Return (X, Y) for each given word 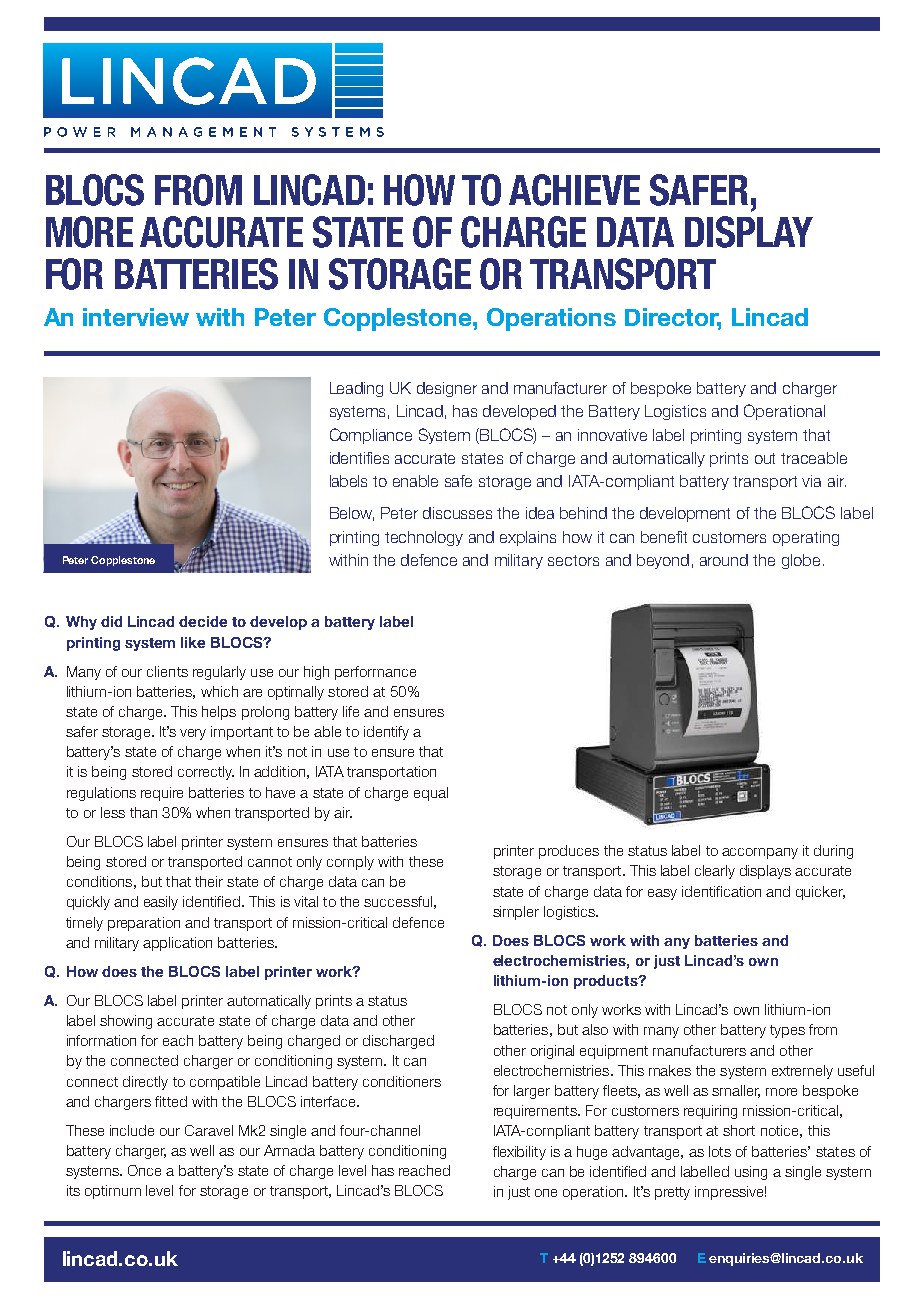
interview (136, 317)
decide (203, 621)
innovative (612, 435)
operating (806, 538)
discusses (457, 513)
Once (144, 1170)
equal (431, 794)
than (143, 812)
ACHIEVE (574, 190)
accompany (760, 853)
